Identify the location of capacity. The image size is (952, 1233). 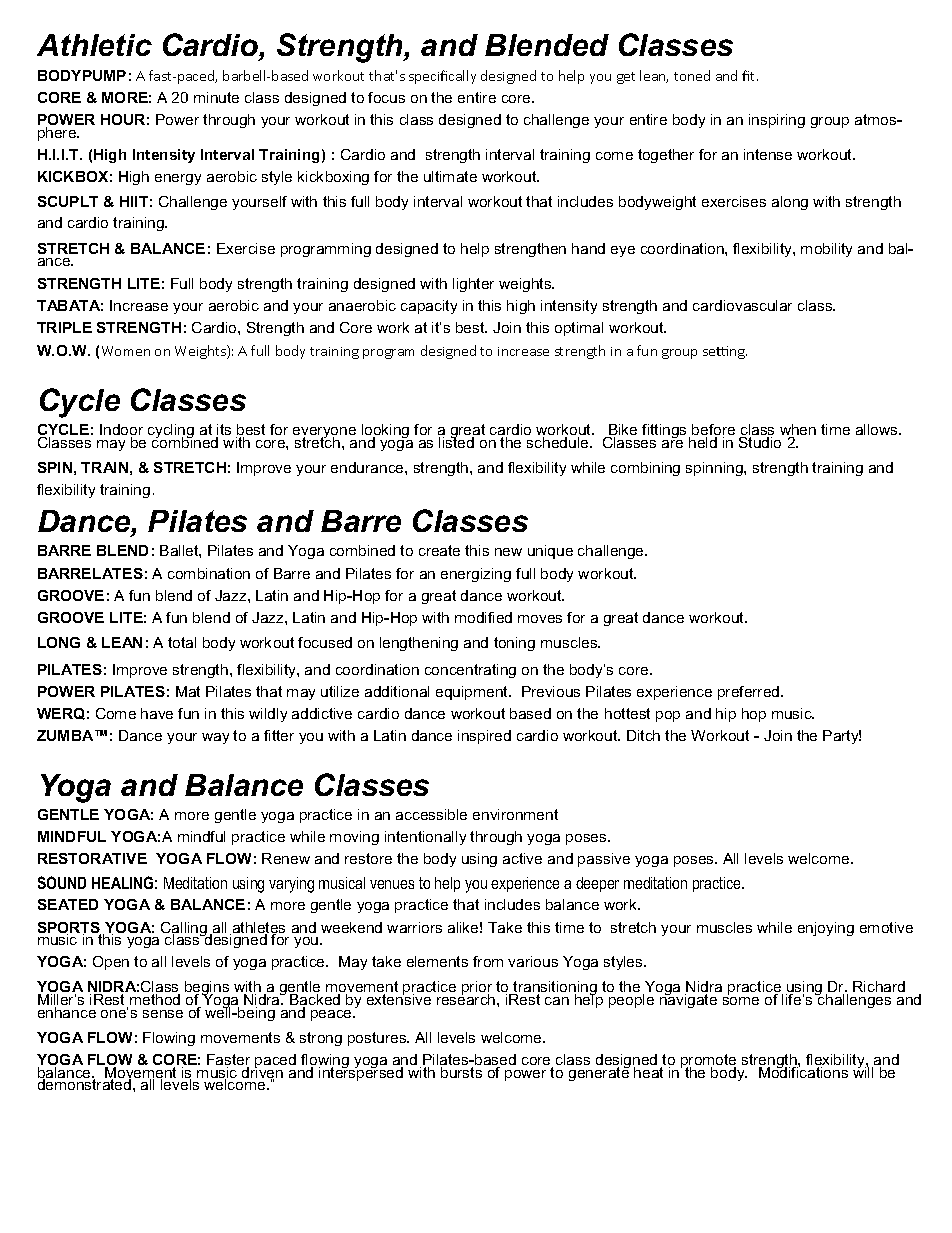
(429, 307).
